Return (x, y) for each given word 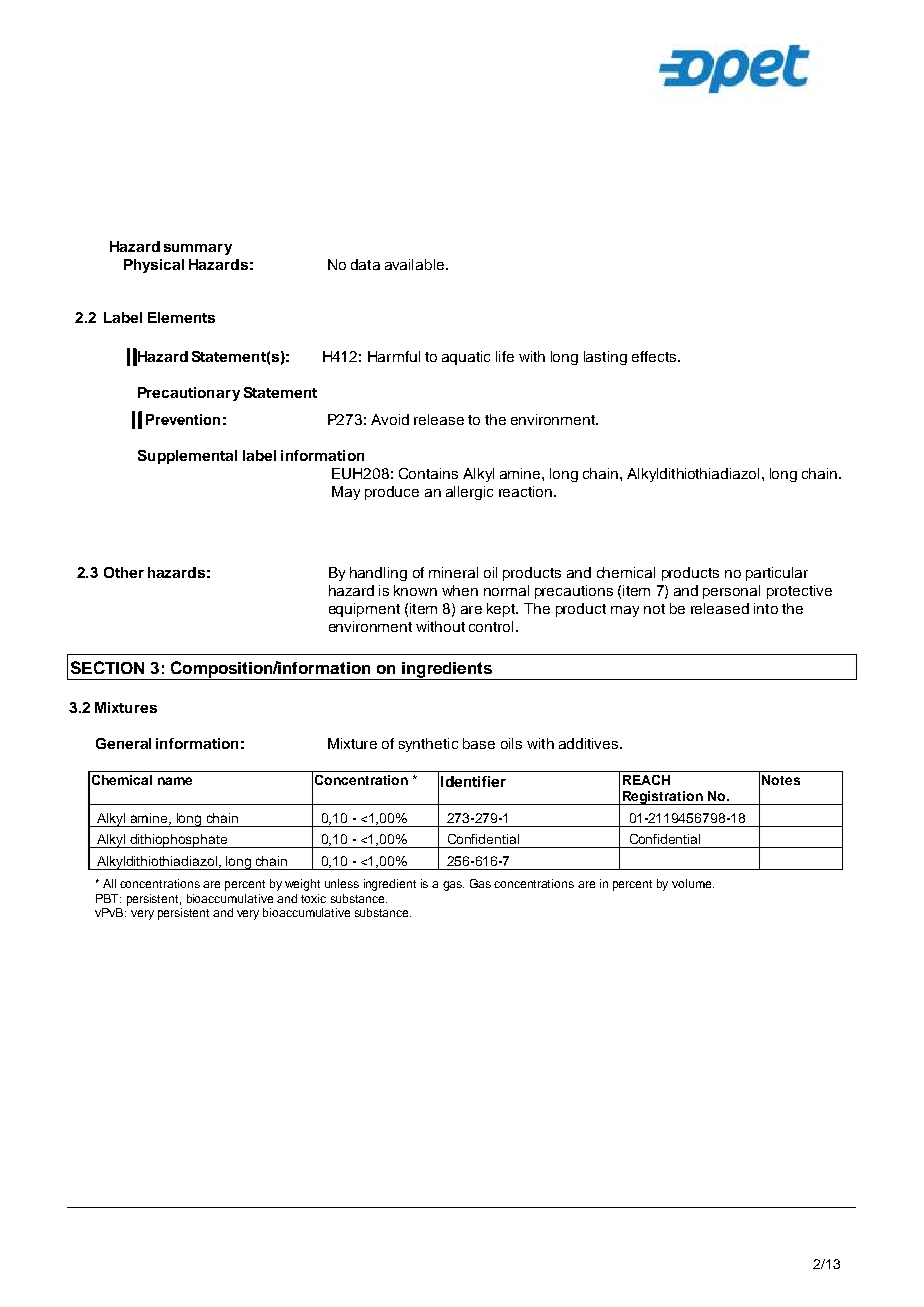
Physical (154, 266)
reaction (525, 491)
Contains (428, 473)
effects (655, 356)
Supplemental (187, 457)
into (766, 608)
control (491, 626)
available (416, 264)
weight (302, 885)
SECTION (107, 667)
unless (342, 883)
